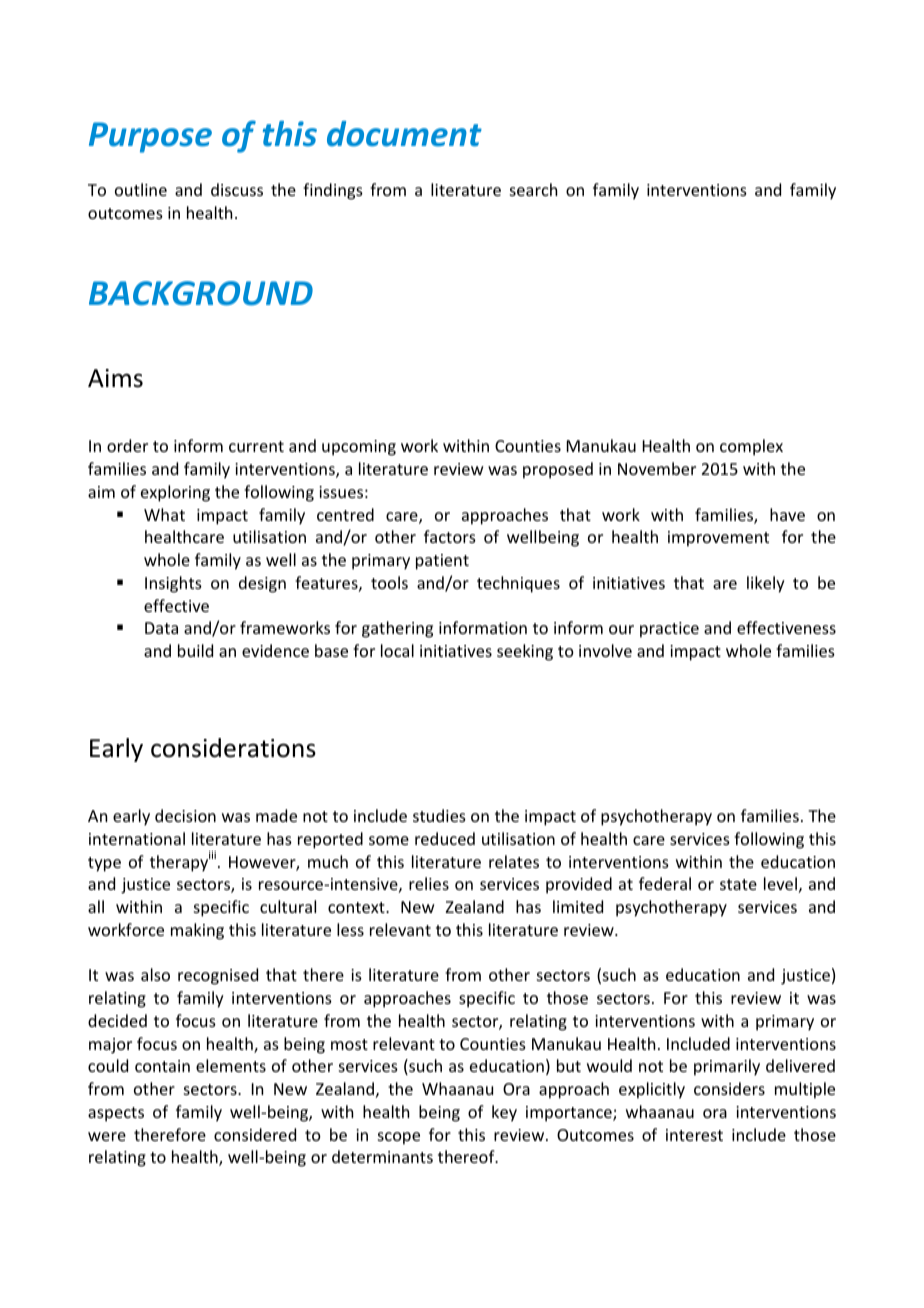 Image resolution: width=924 pixels, height=1308 pixels. I want to click on build, so click(195, 650).
